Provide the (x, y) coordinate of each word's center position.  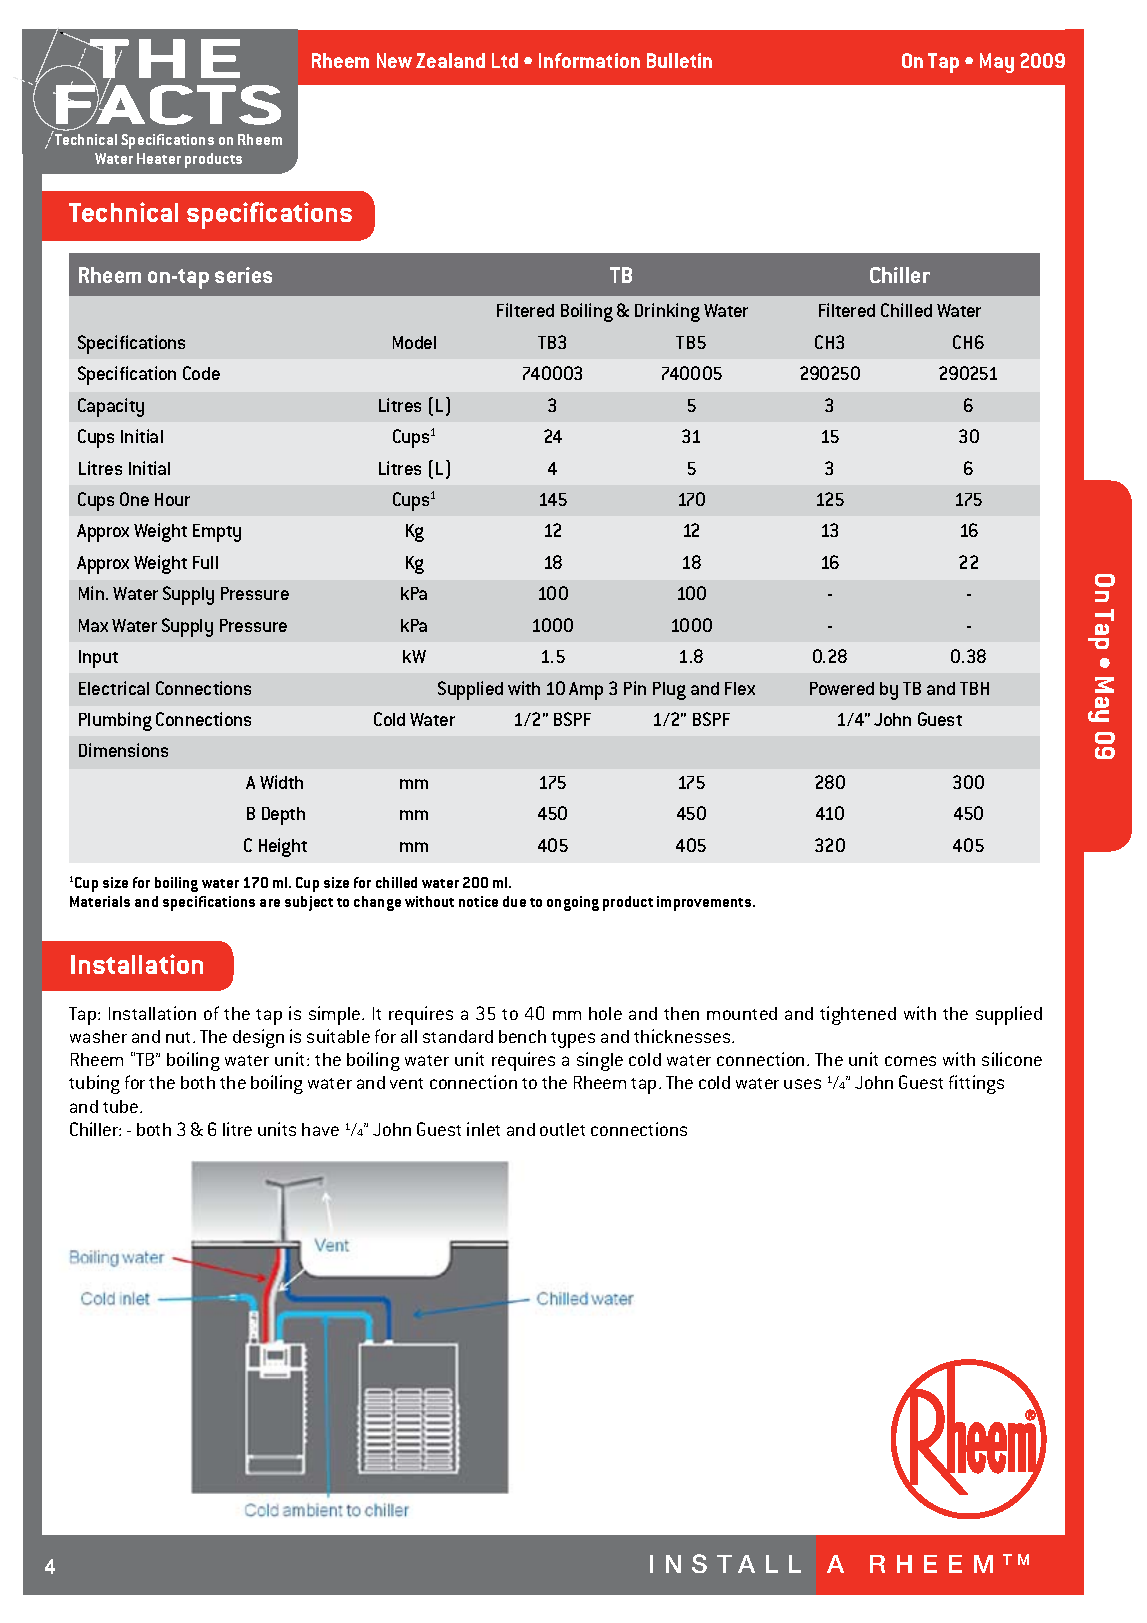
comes (910, 1061)
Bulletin (679, 60)
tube (122, 1106)
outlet (562, 1129)
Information (589, 60)
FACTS (167, 105)
